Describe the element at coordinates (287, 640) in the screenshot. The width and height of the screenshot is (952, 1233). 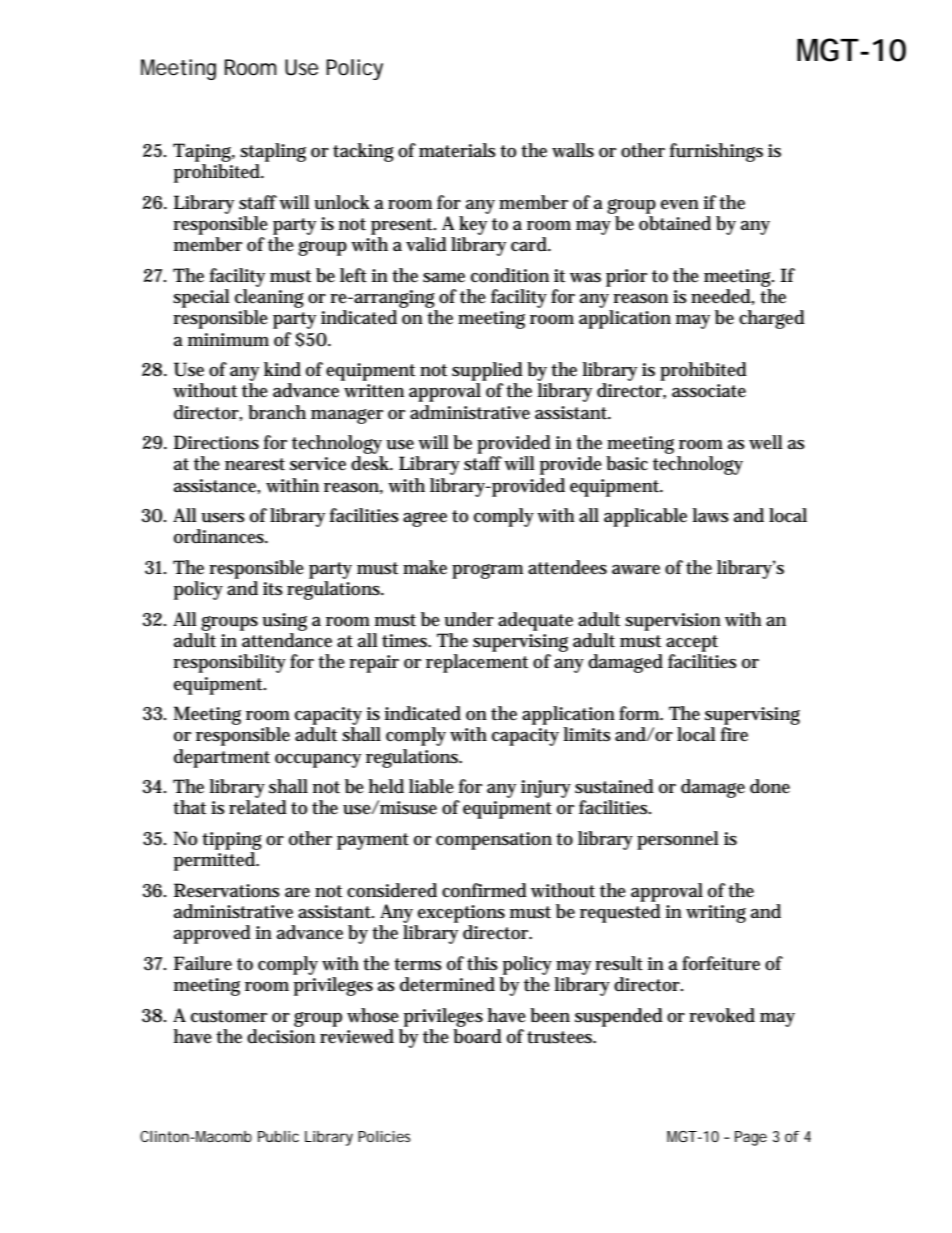
I see `attendance` at that location.
